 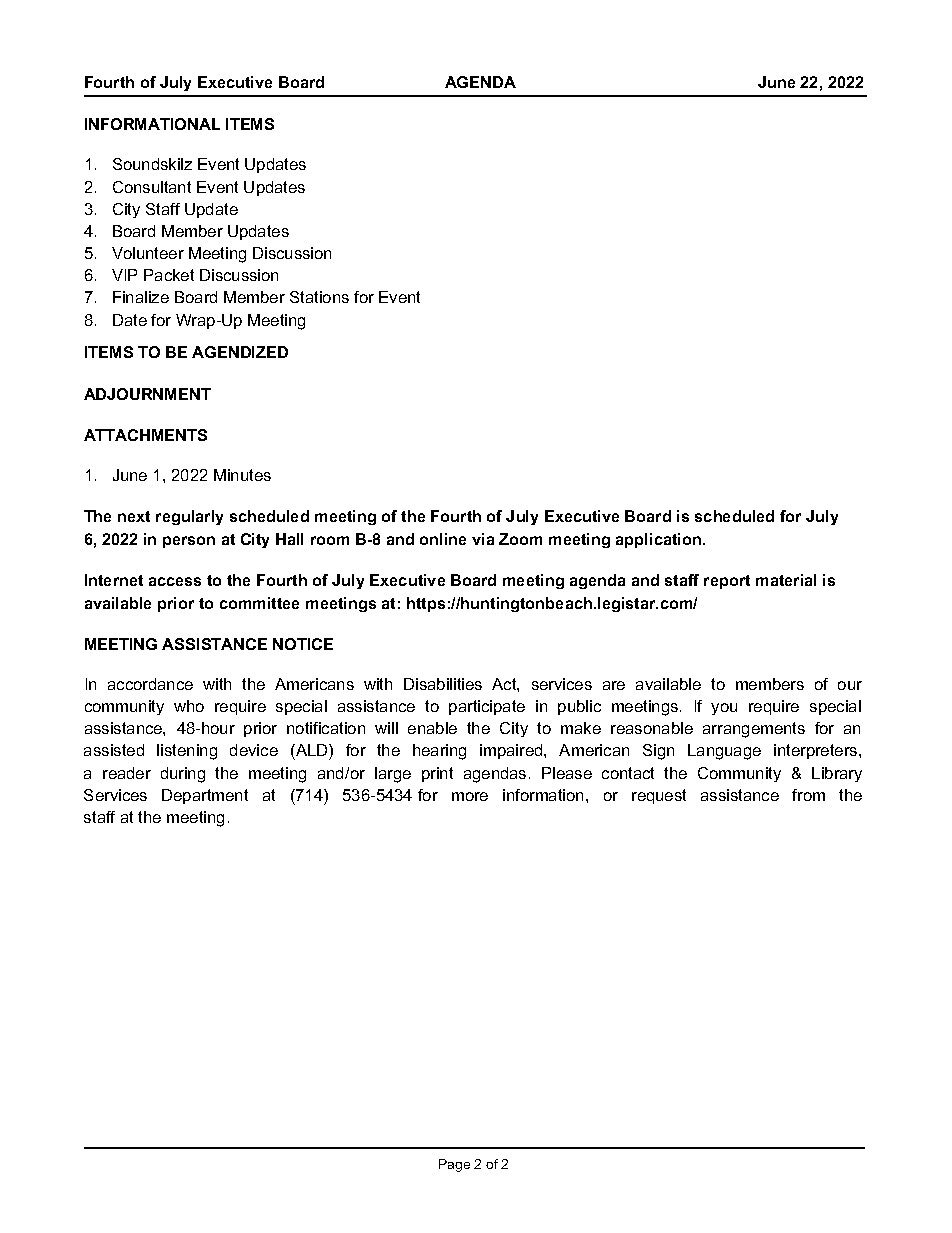 What do you see at coordinates (189, 706) in the screenshot?
I see `who` at bounding box center [189, 706].
